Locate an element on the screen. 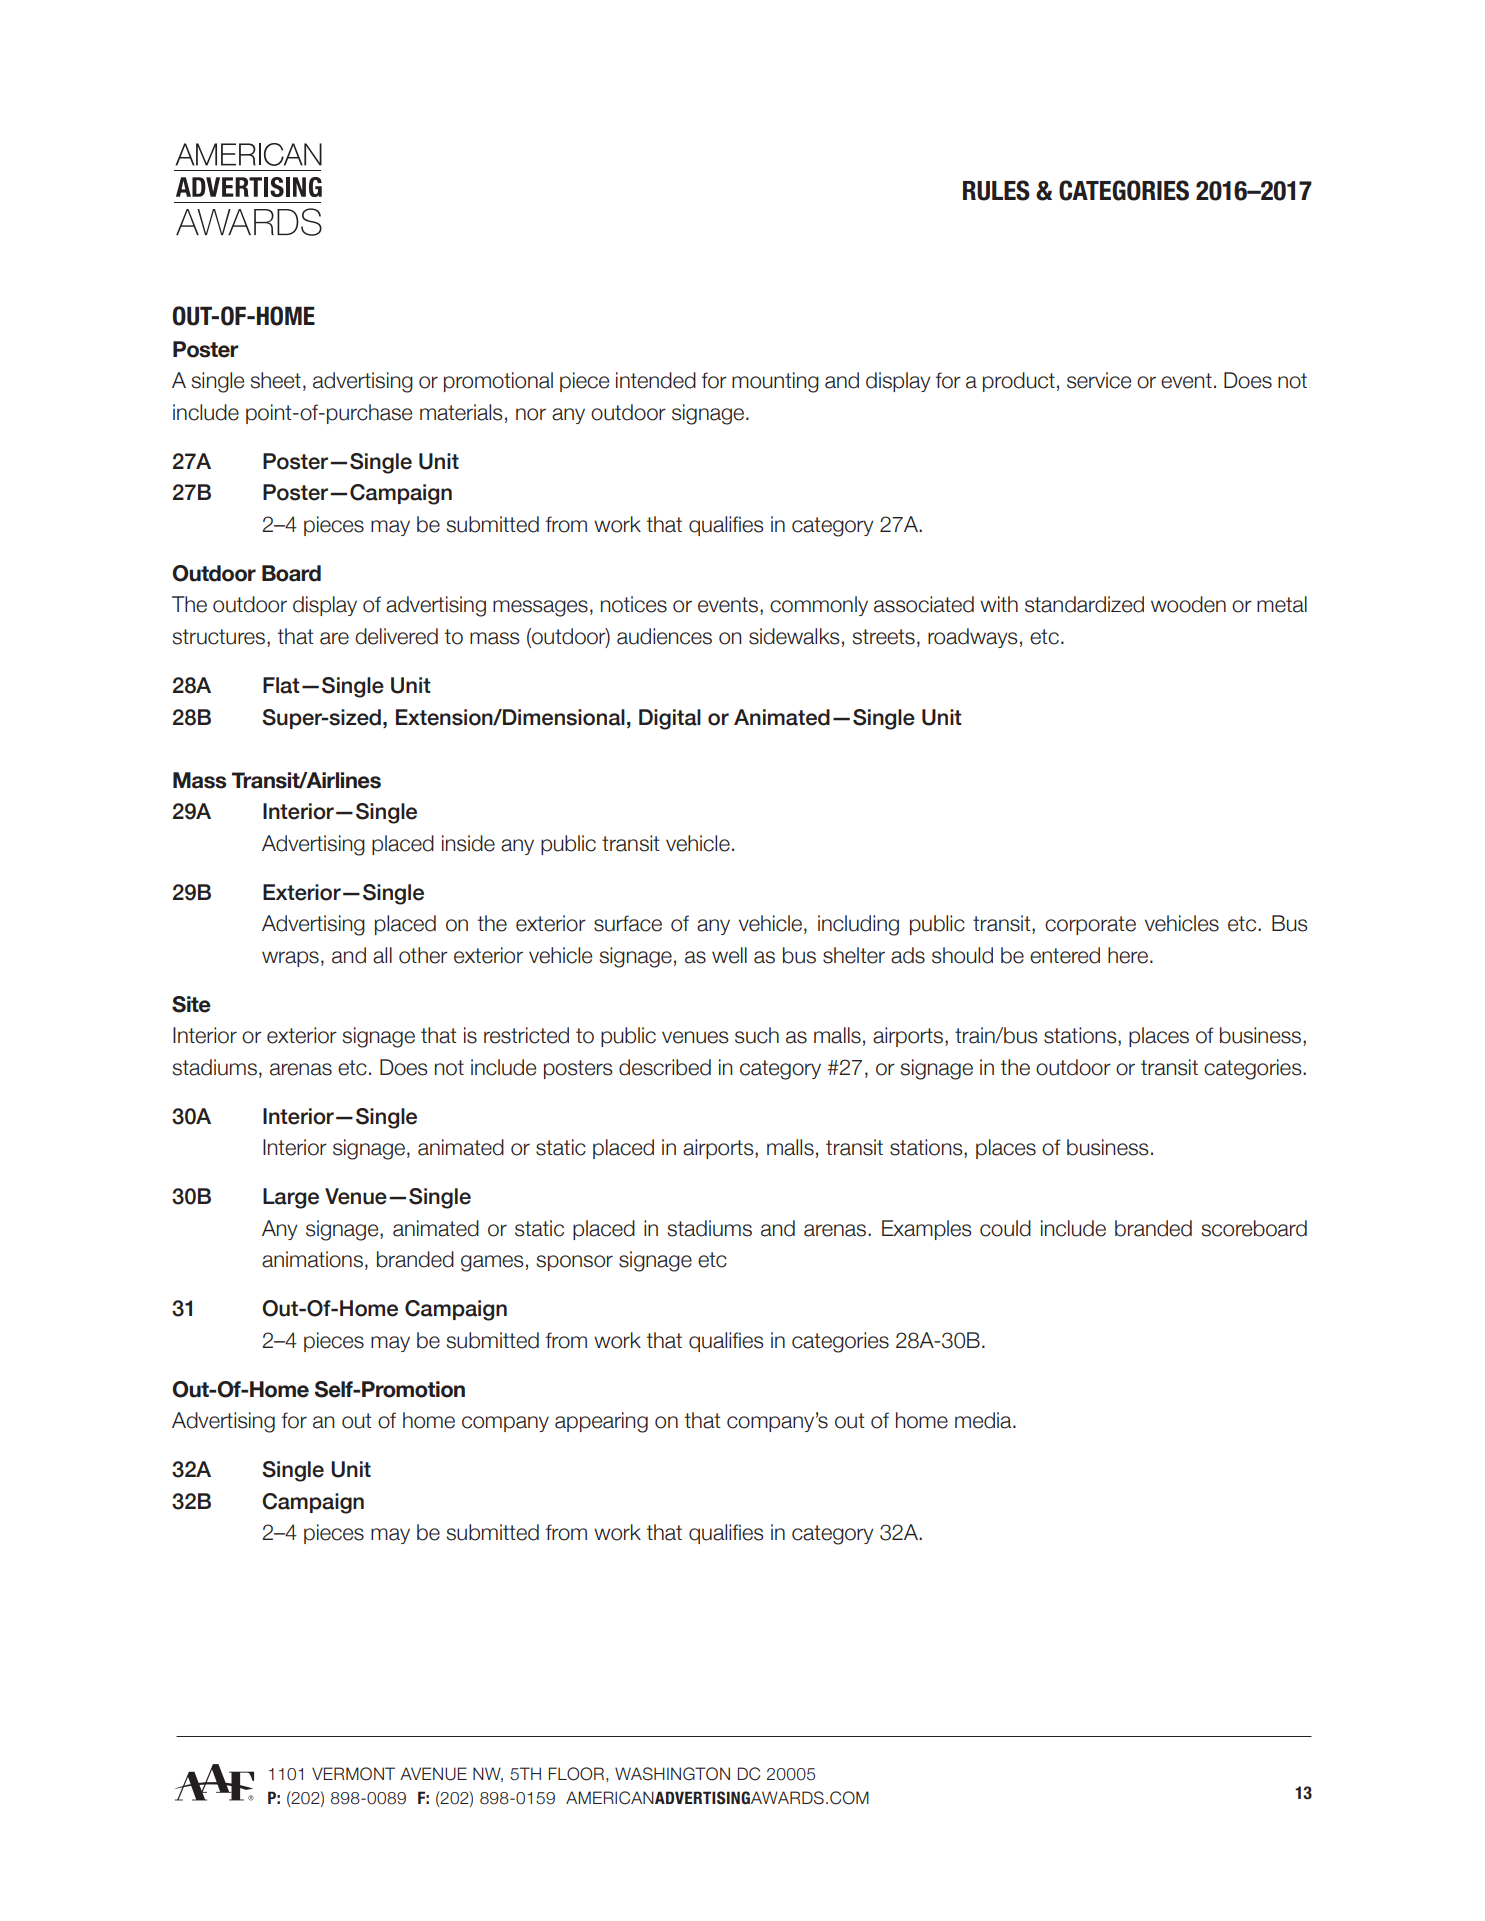 The width and height of the screenshot is (1485, 1921). delivered is located at coordinates (396, 636).
